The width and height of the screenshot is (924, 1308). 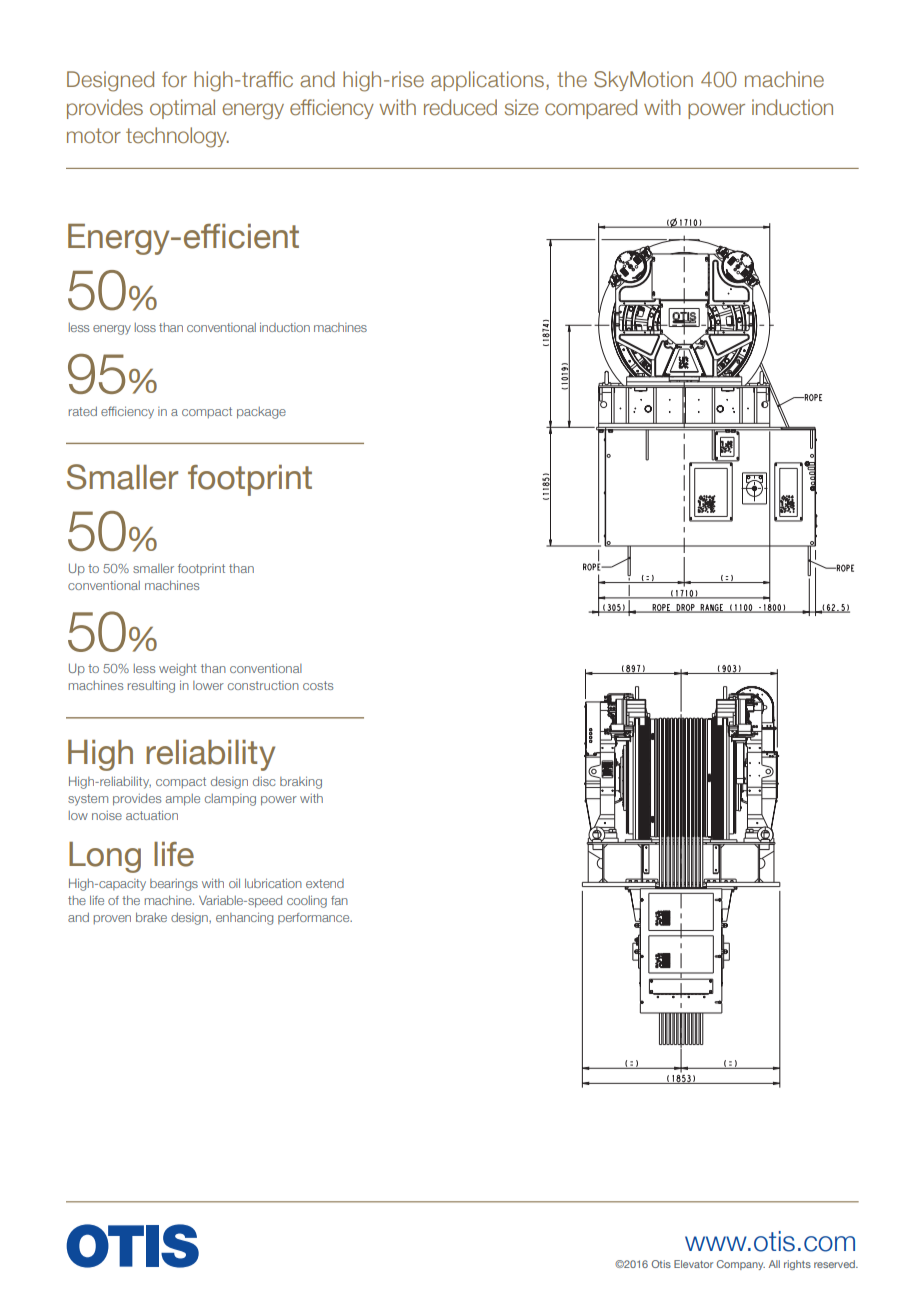 I want to click on optimal, so click(x=182, y=109).
